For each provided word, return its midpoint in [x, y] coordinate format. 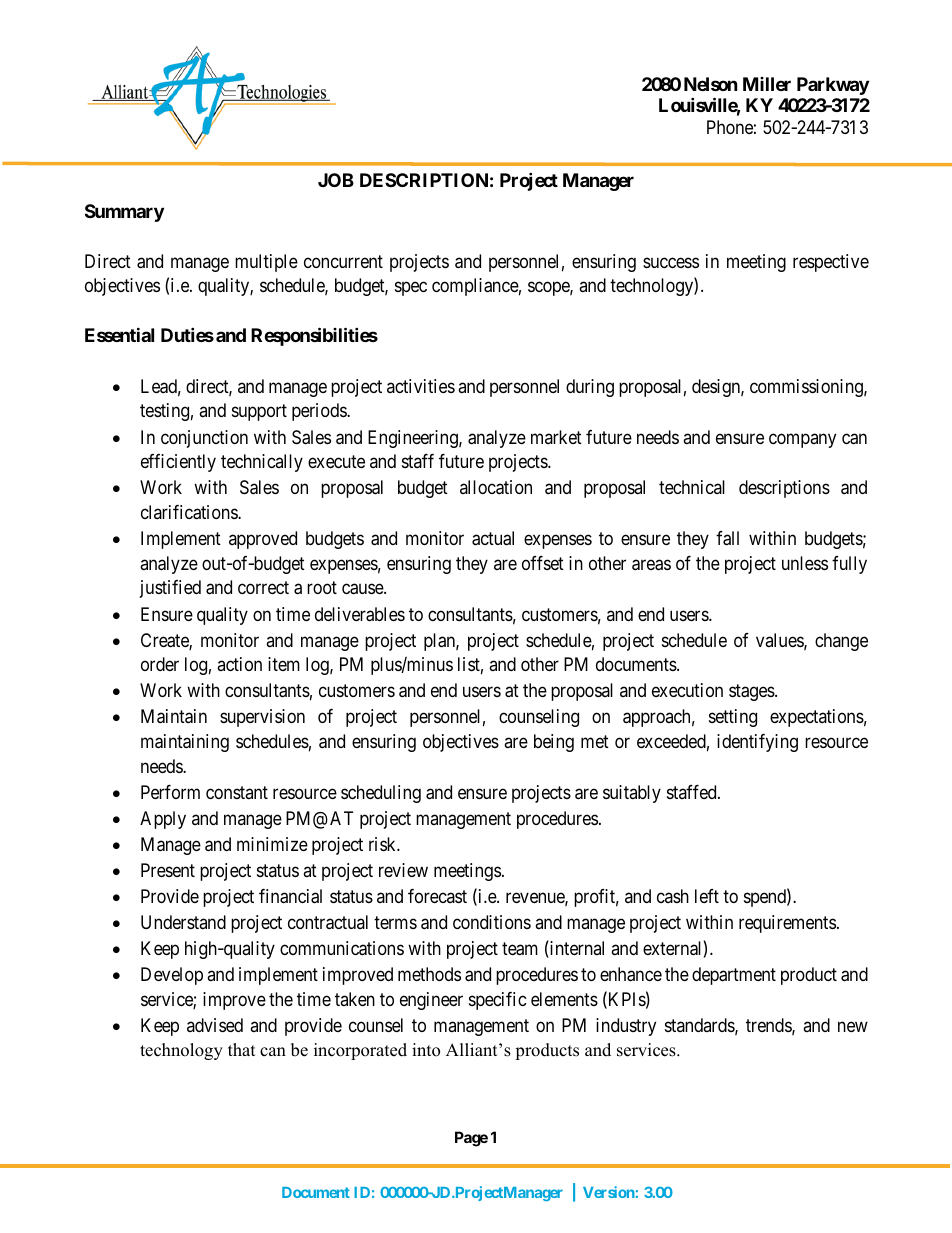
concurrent [343, 261]
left [707, 896]
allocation [496, 487]
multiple [266, 263]
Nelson [711, 84]
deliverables [360, 614]
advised [215, 1025]
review [403, 870]
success [671, 262]
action [239, 664]
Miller [767, 84]
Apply [163, 820]
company [802, 440]
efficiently [178, 463]
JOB [336, 180]
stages [752, 693]
